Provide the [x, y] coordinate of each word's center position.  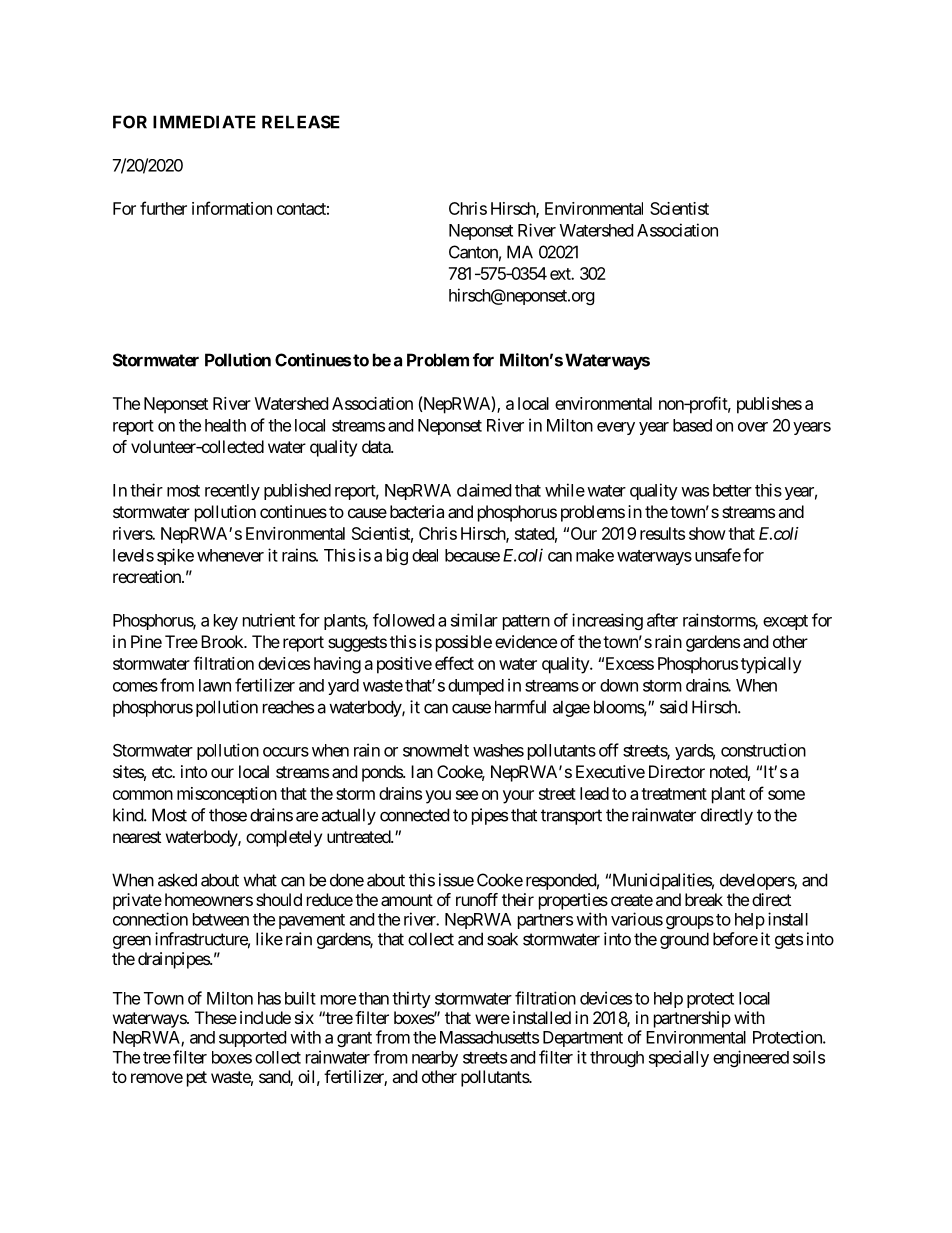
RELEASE [301, 122]
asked [177, 880]
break [704, 899]
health [225, 425]
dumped [476, 687]
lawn [215, 685]
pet [197, 1079]
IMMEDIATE [204, 122]
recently [232, 492]
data [377, 446]
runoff [477, 899]
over [753, 427]
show [707, 533]
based [692, 425]
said [673, 707]
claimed [484, 490]
